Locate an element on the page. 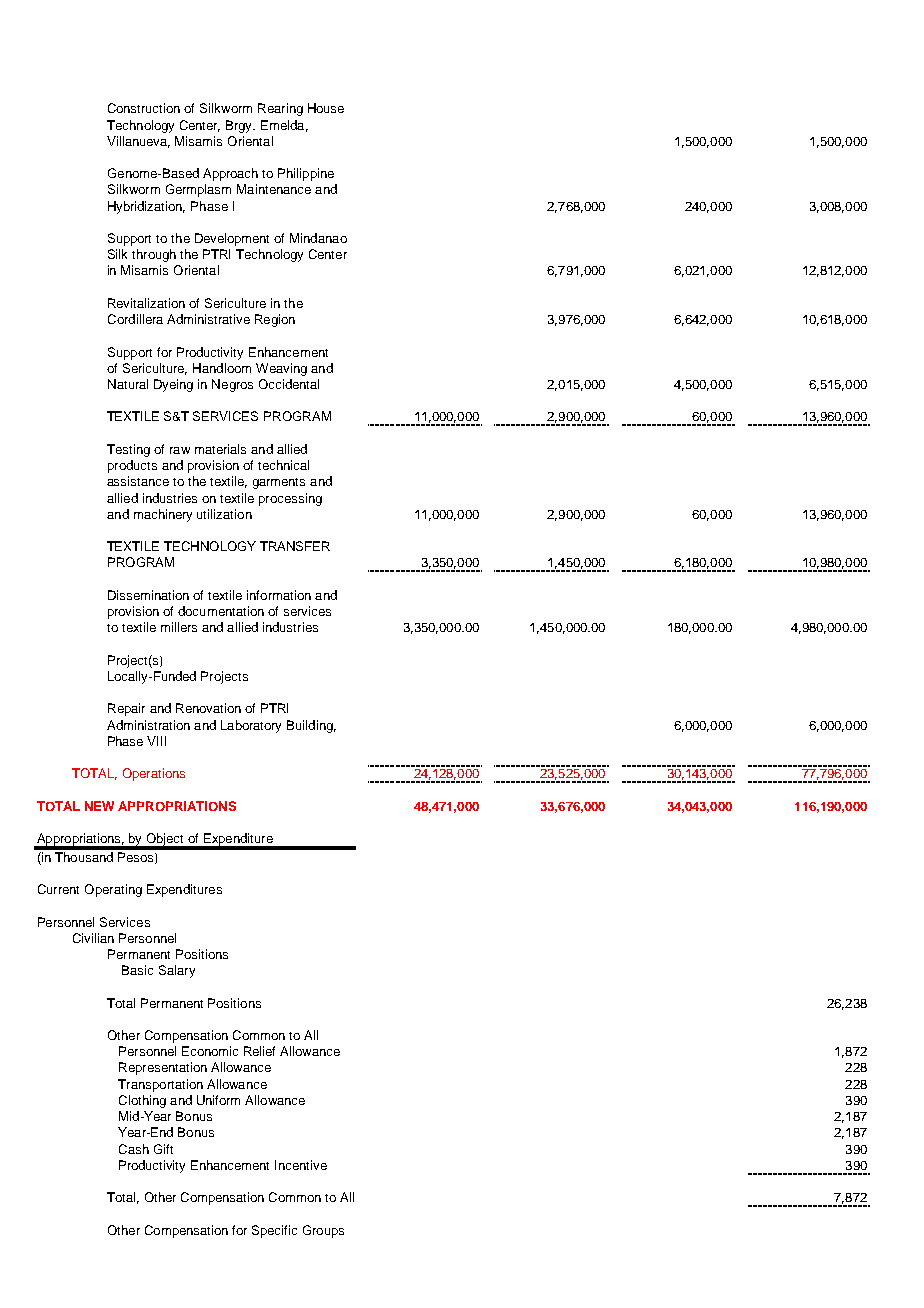  Dyeing is located at coordinates (173, 385).
